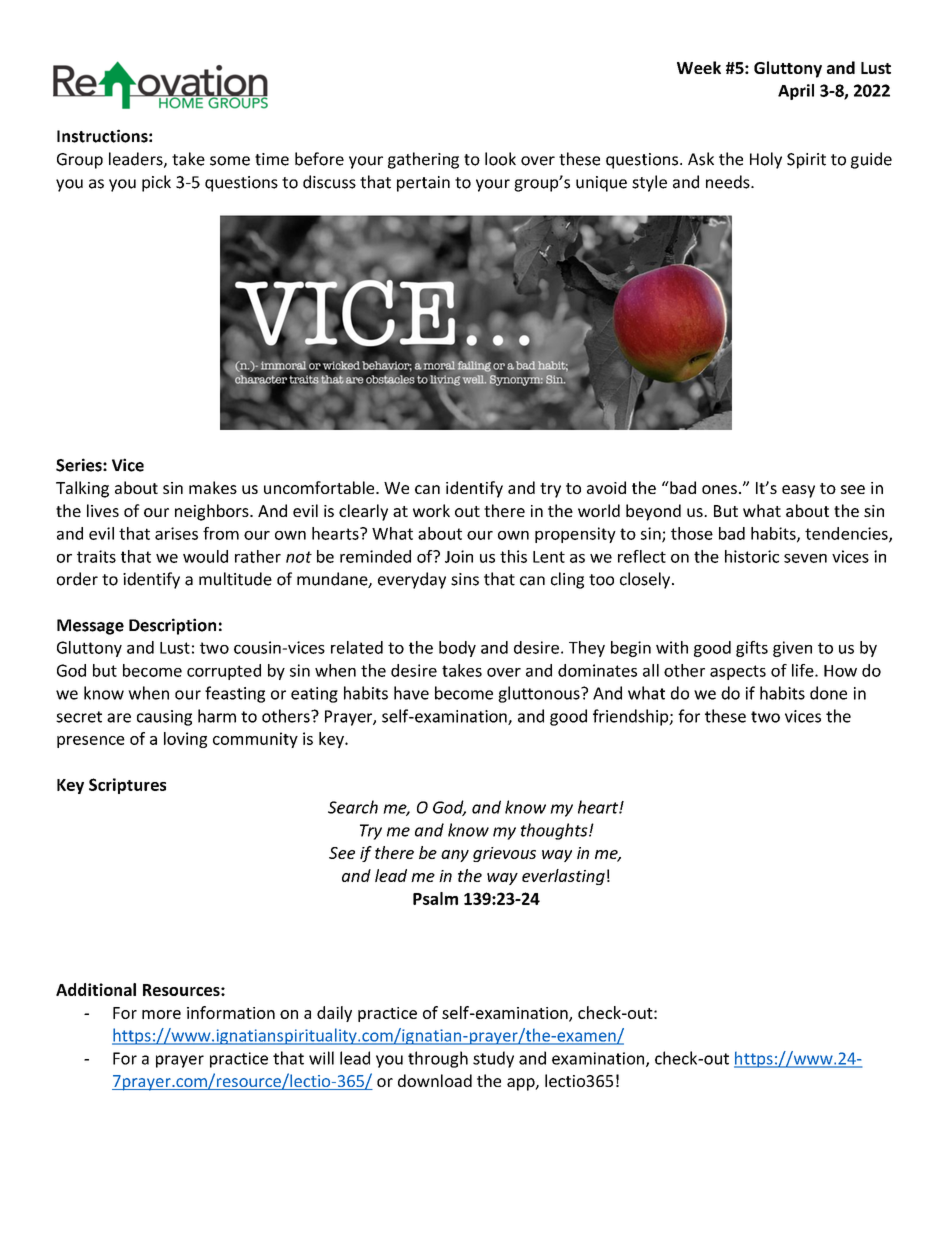 The height and width of the screenshot is (1233, 952). What do you see at coordinates (127, 786) in the screenshot?
I see `Scriptures` at bounding box center [127, 786].
